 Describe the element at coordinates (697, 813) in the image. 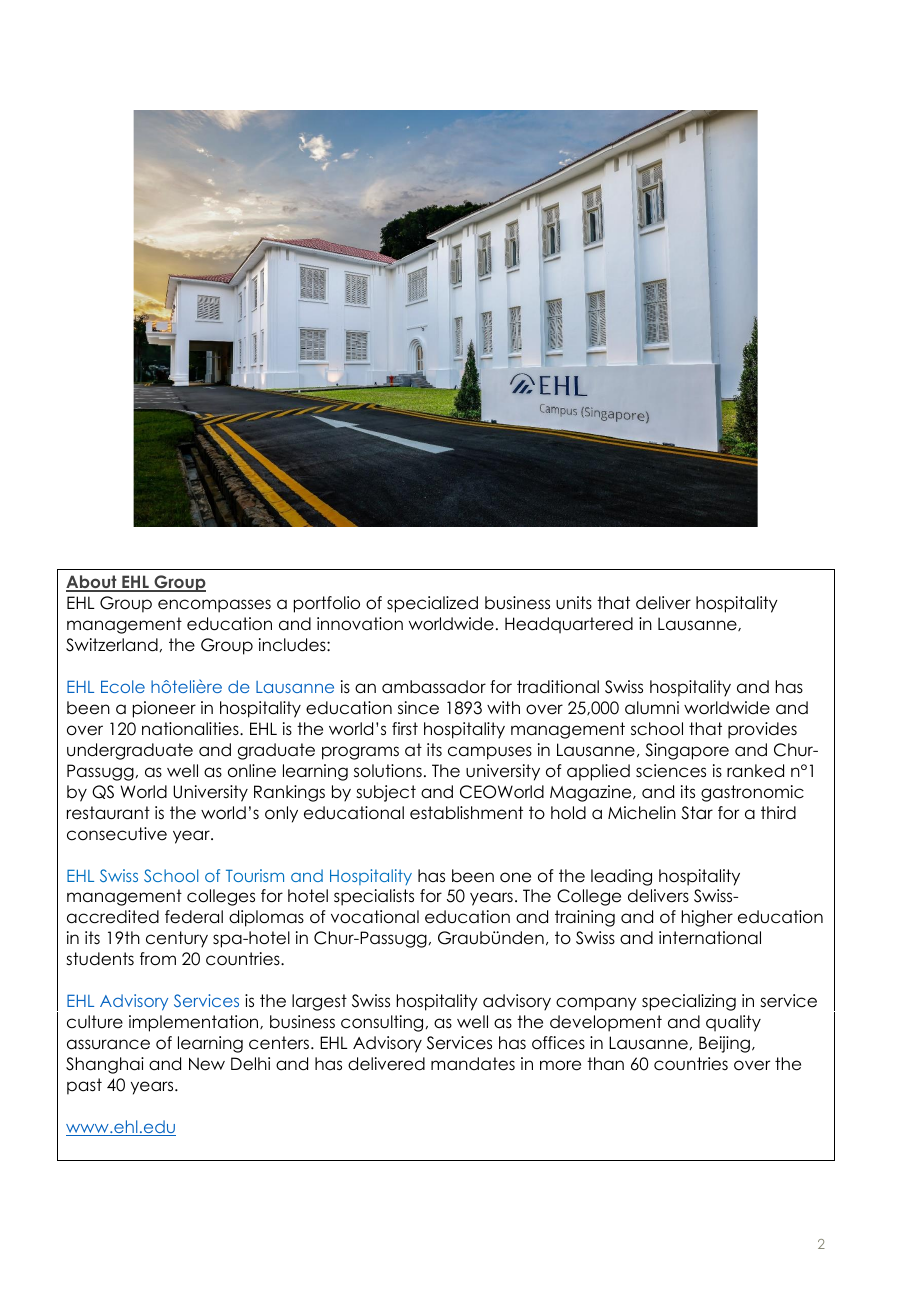

I see `Star` at that location.
